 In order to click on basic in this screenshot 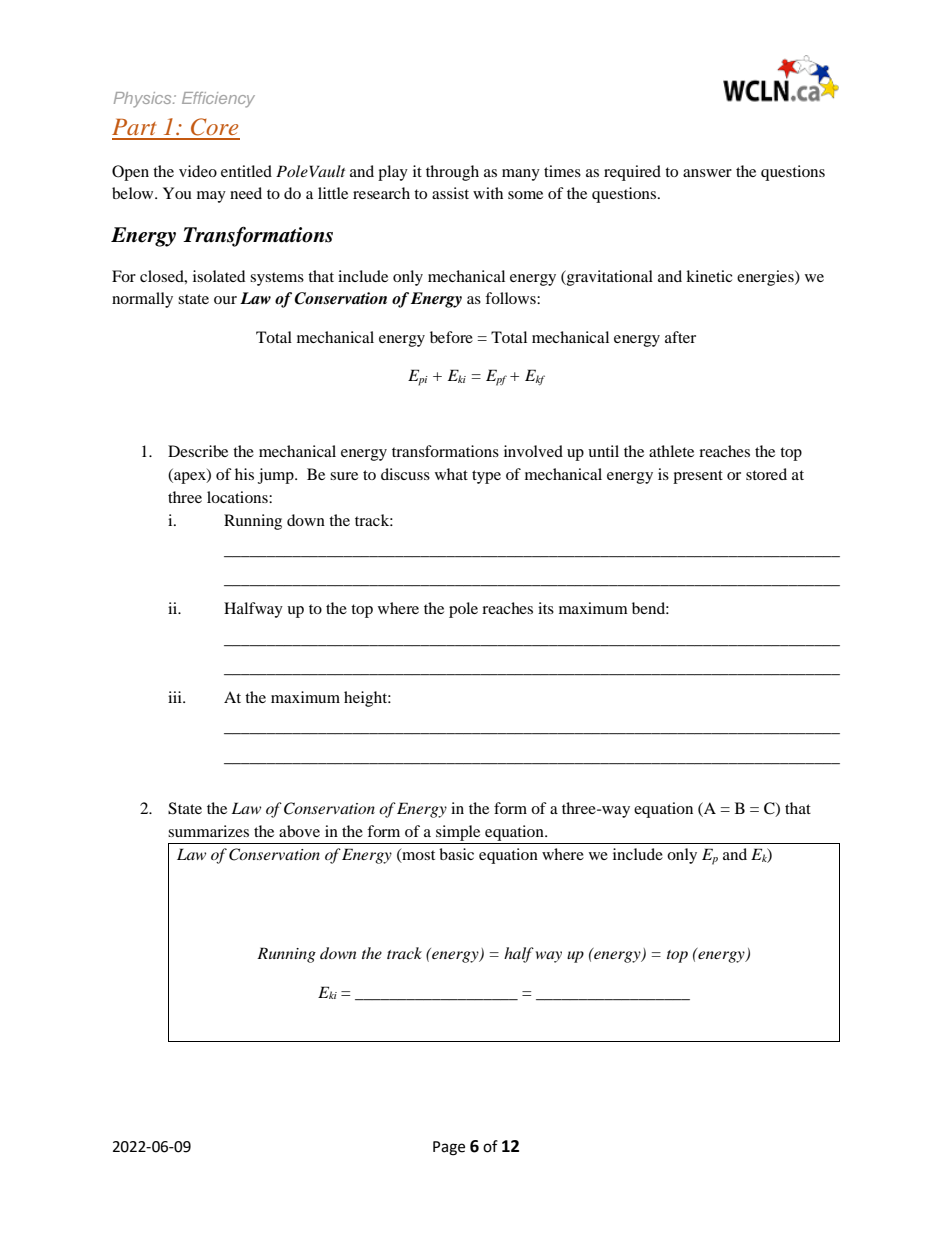, I will do `click(456, 854)`.
